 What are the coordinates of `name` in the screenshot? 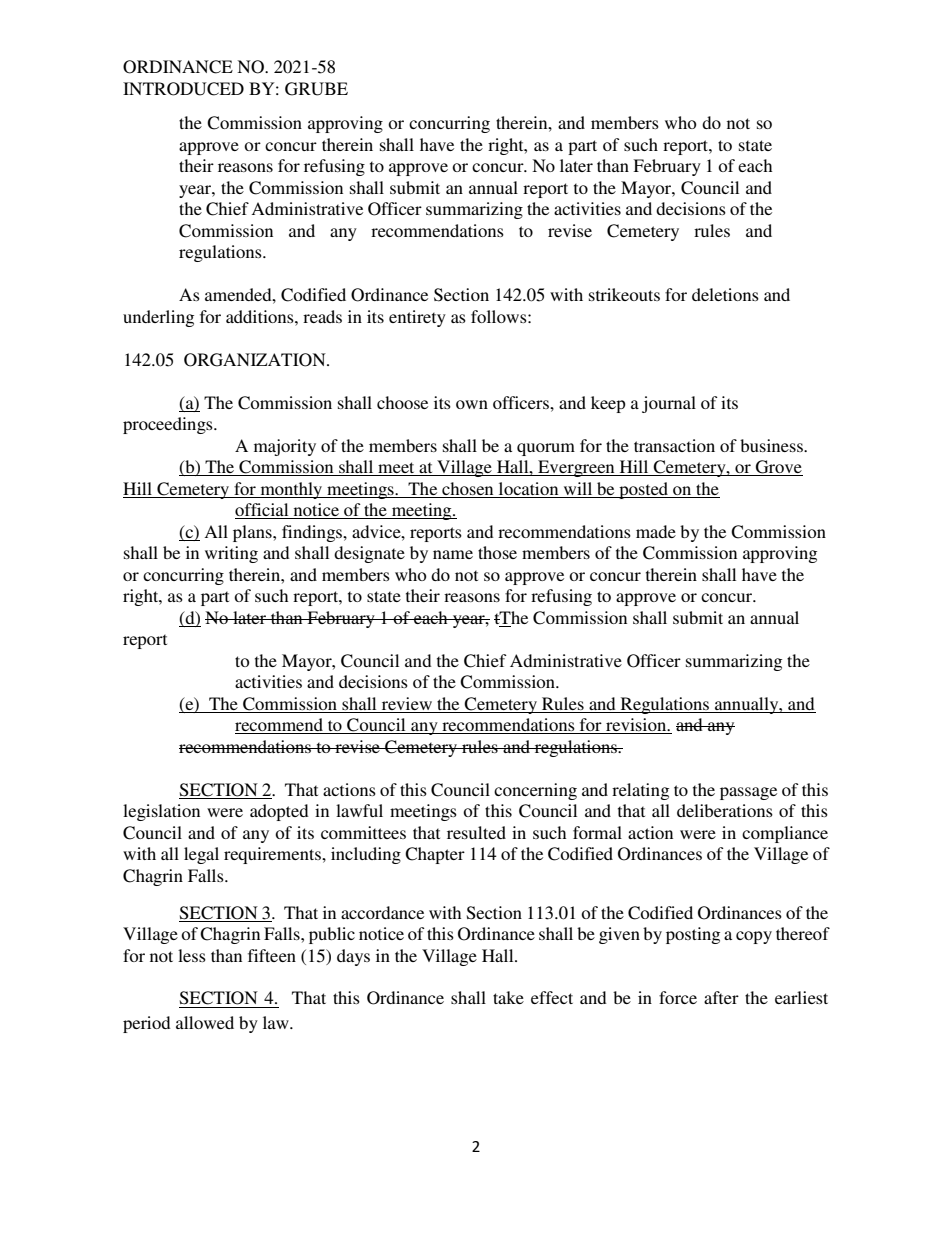 It's located at (453, 554).
